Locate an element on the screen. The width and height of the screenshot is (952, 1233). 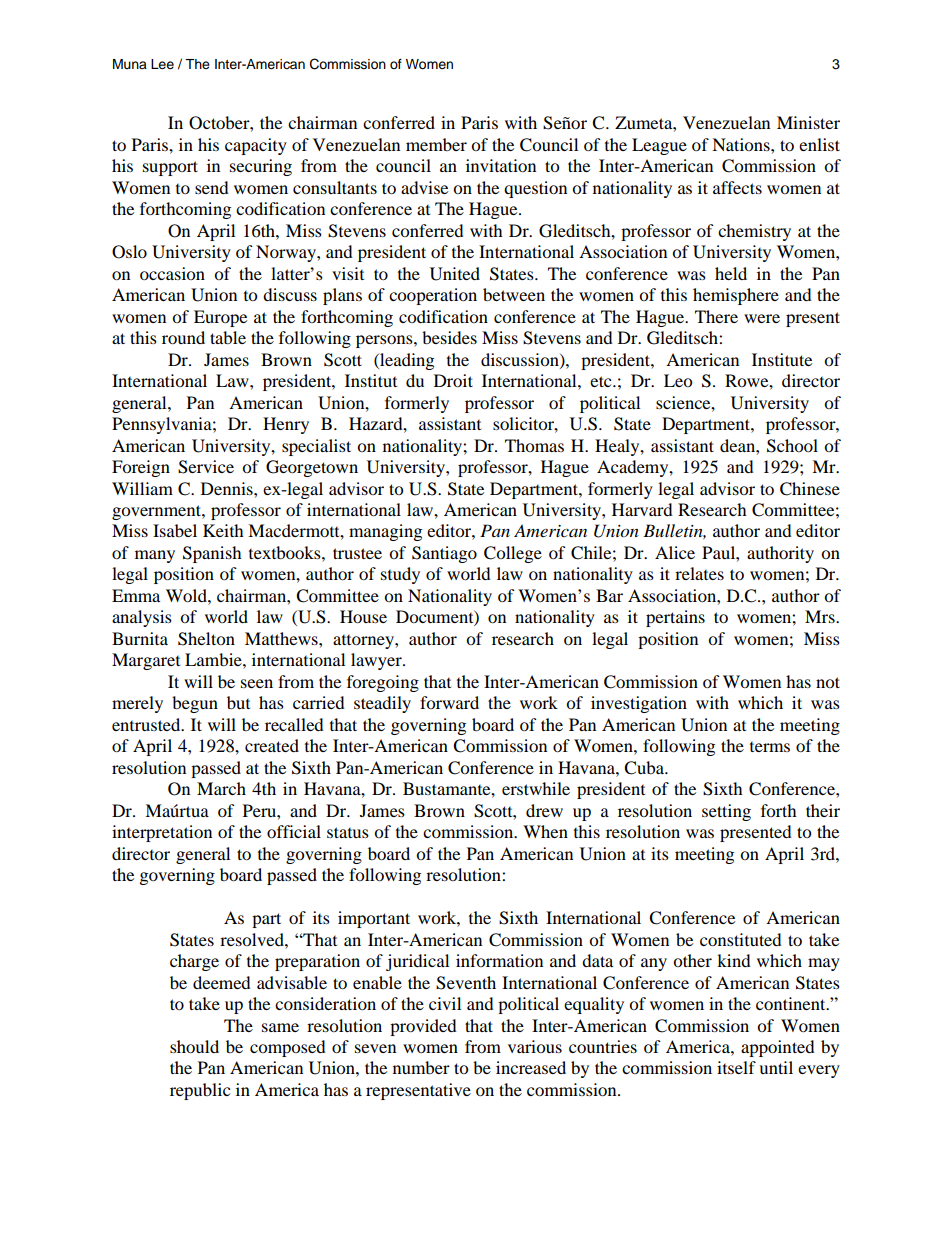
were is located at coordinates (762, 318).
